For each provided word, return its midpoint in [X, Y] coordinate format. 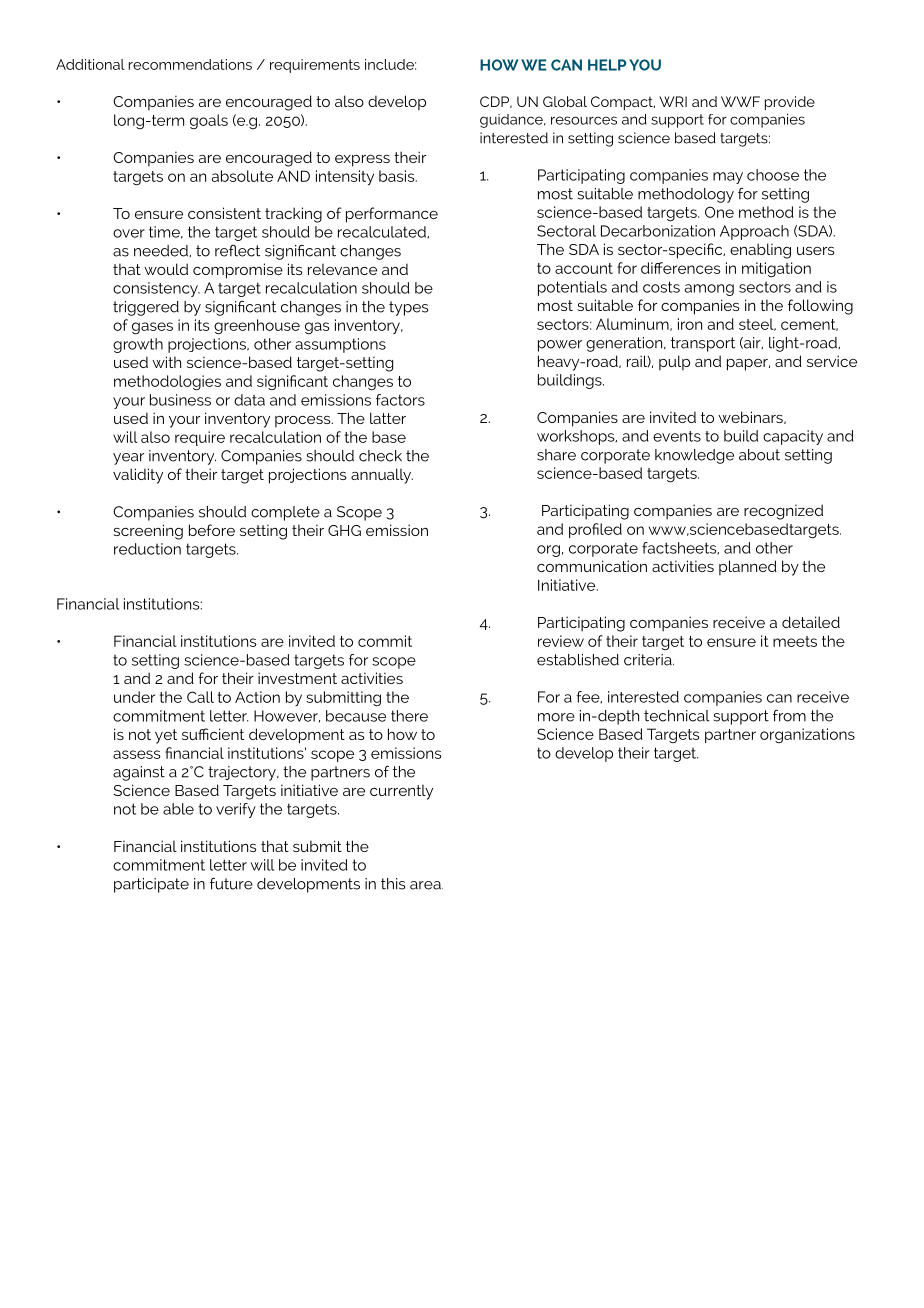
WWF [740, 101]
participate [151, 885]
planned [748, 568]
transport [703, 344]
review [561, 641]
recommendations [190, 64]
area [426, 885]
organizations [807, 735]
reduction [147, 549]
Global [565, 101]
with [166, 362]
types [408, 308]
